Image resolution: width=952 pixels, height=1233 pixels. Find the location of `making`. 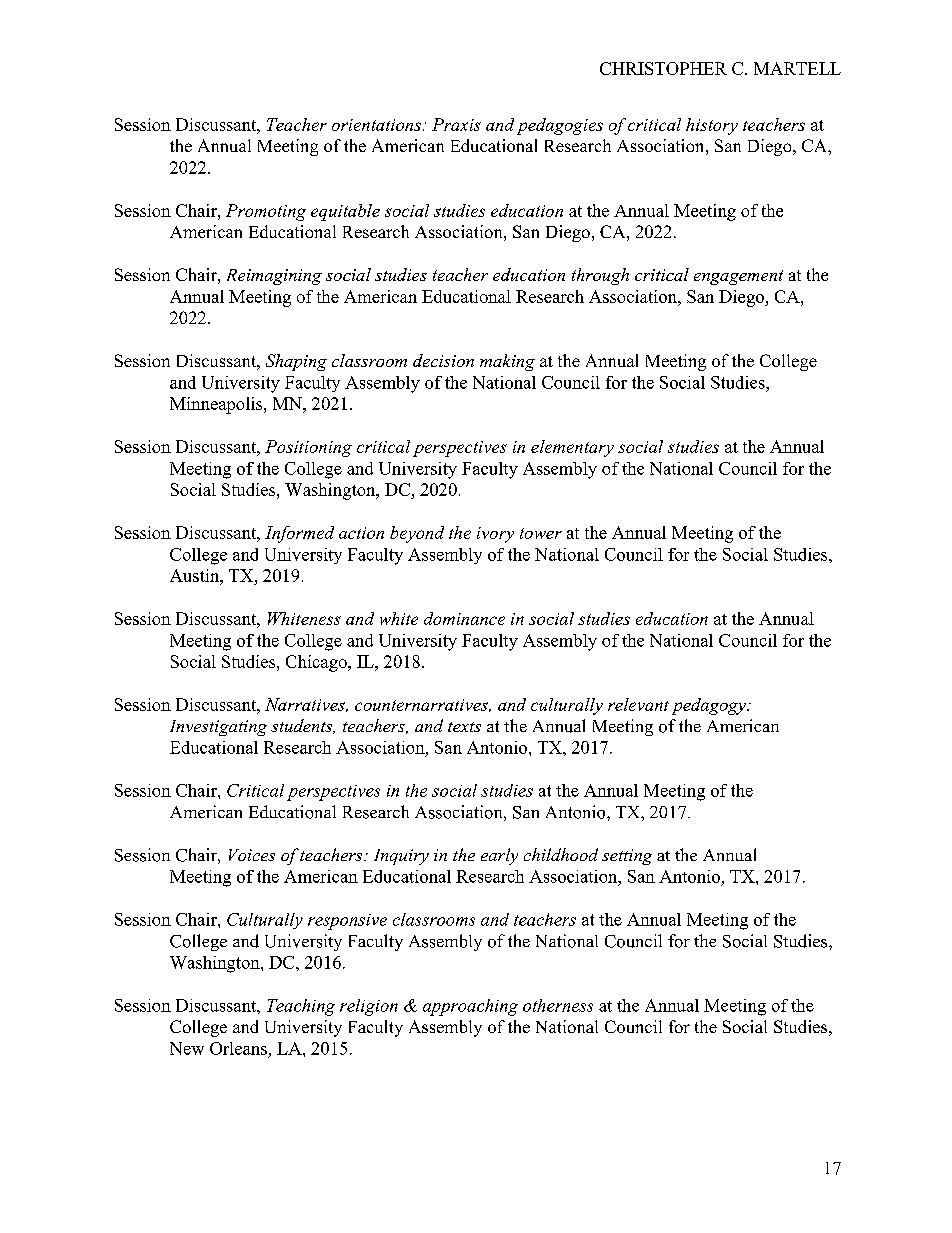

making is located at coordinates (507, 362).
